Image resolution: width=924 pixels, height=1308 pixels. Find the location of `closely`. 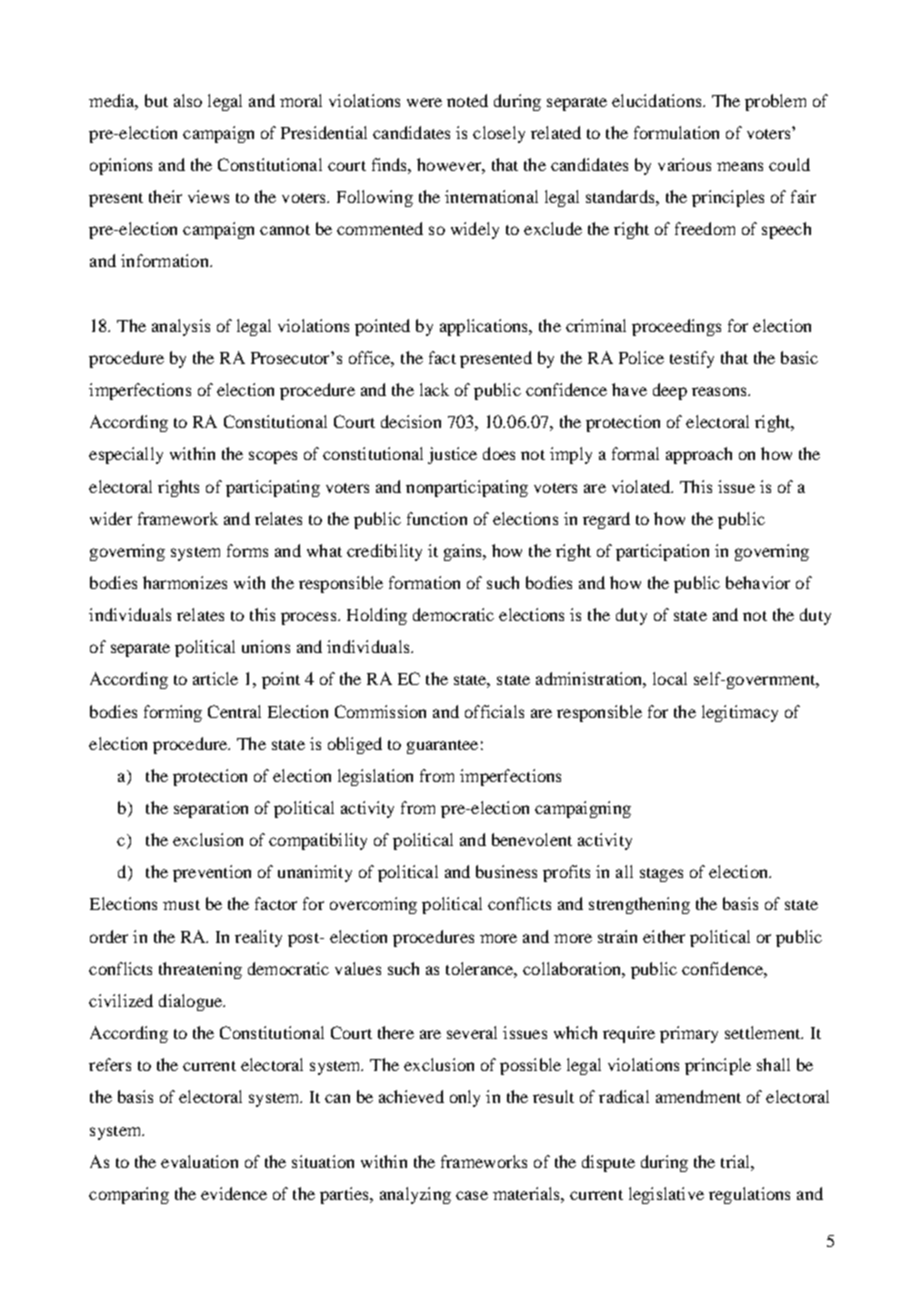

closely is located at coordinates (499, 134).
